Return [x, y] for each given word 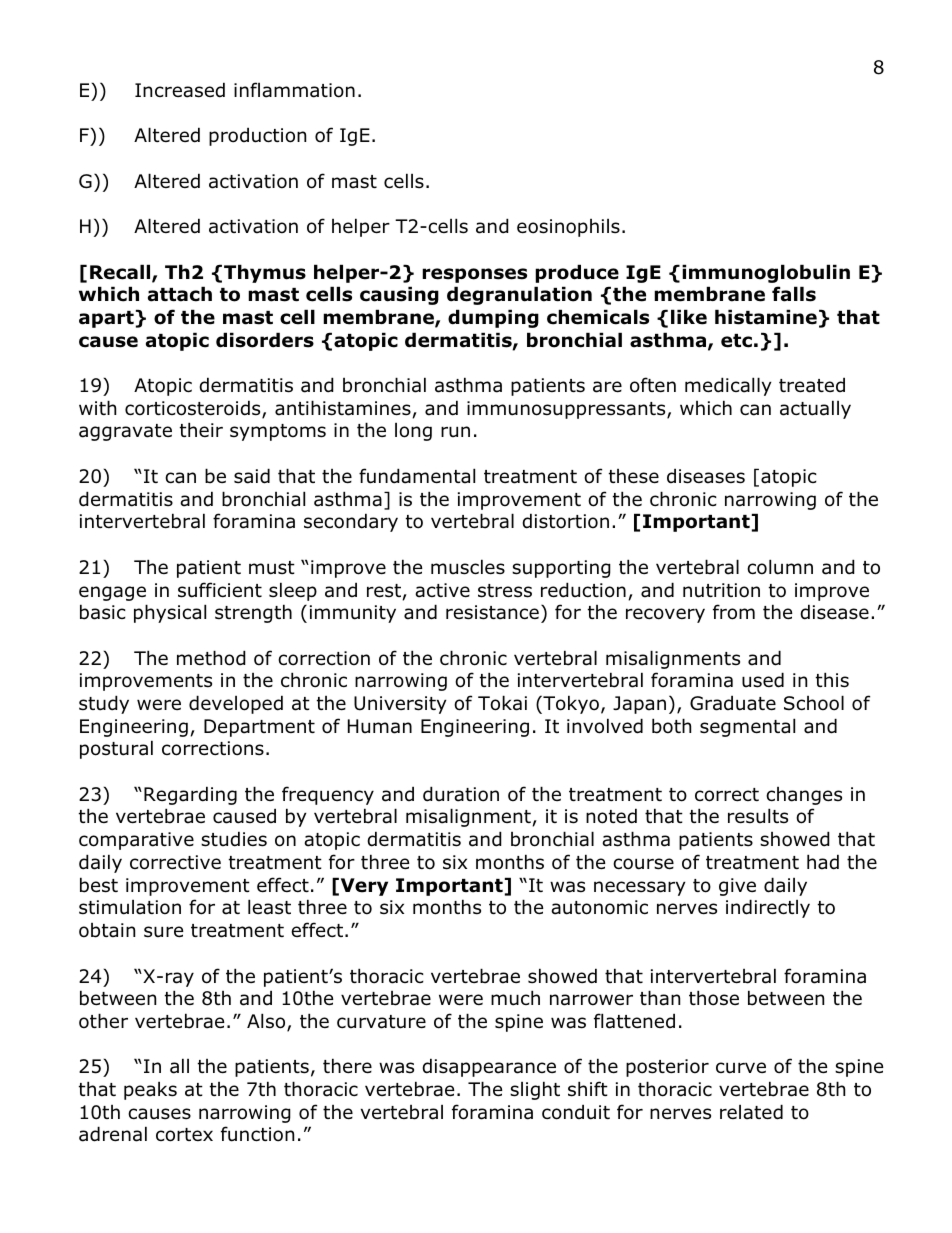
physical [170, 613]
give [737, 887]
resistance [492, 612]
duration [461, 794]
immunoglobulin [766, 273]
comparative [136, 841]
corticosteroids [194, 409]
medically [728, 386]
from [734, 612]
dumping [493, 318]
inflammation [294, 90]
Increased [180, 90]
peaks [150, 1090]
